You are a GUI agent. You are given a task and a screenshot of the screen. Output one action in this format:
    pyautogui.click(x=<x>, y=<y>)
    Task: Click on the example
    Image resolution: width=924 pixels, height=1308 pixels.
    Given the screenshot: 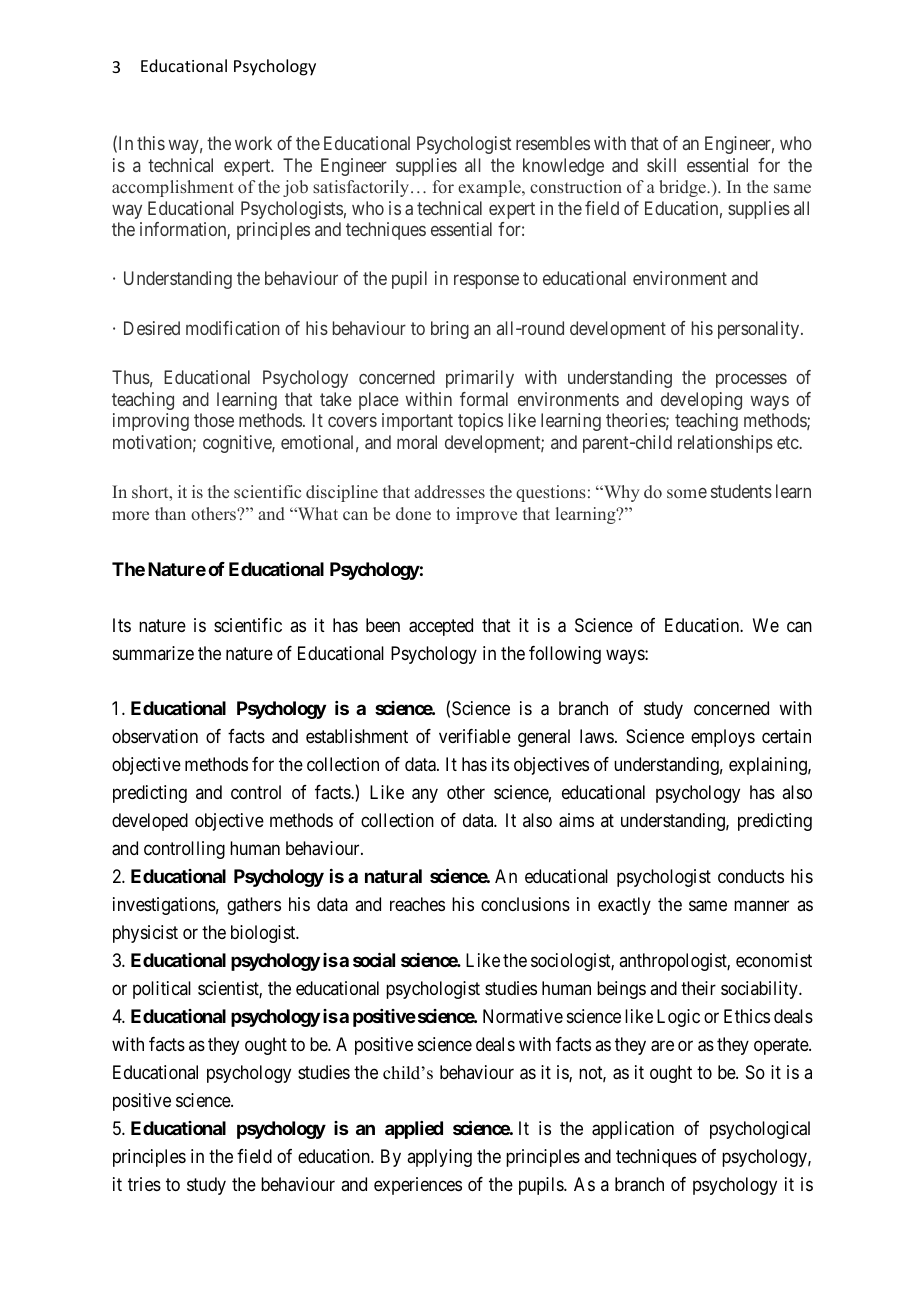 What is the action you would take?
    pyautogui.click(x=490, y=188)
